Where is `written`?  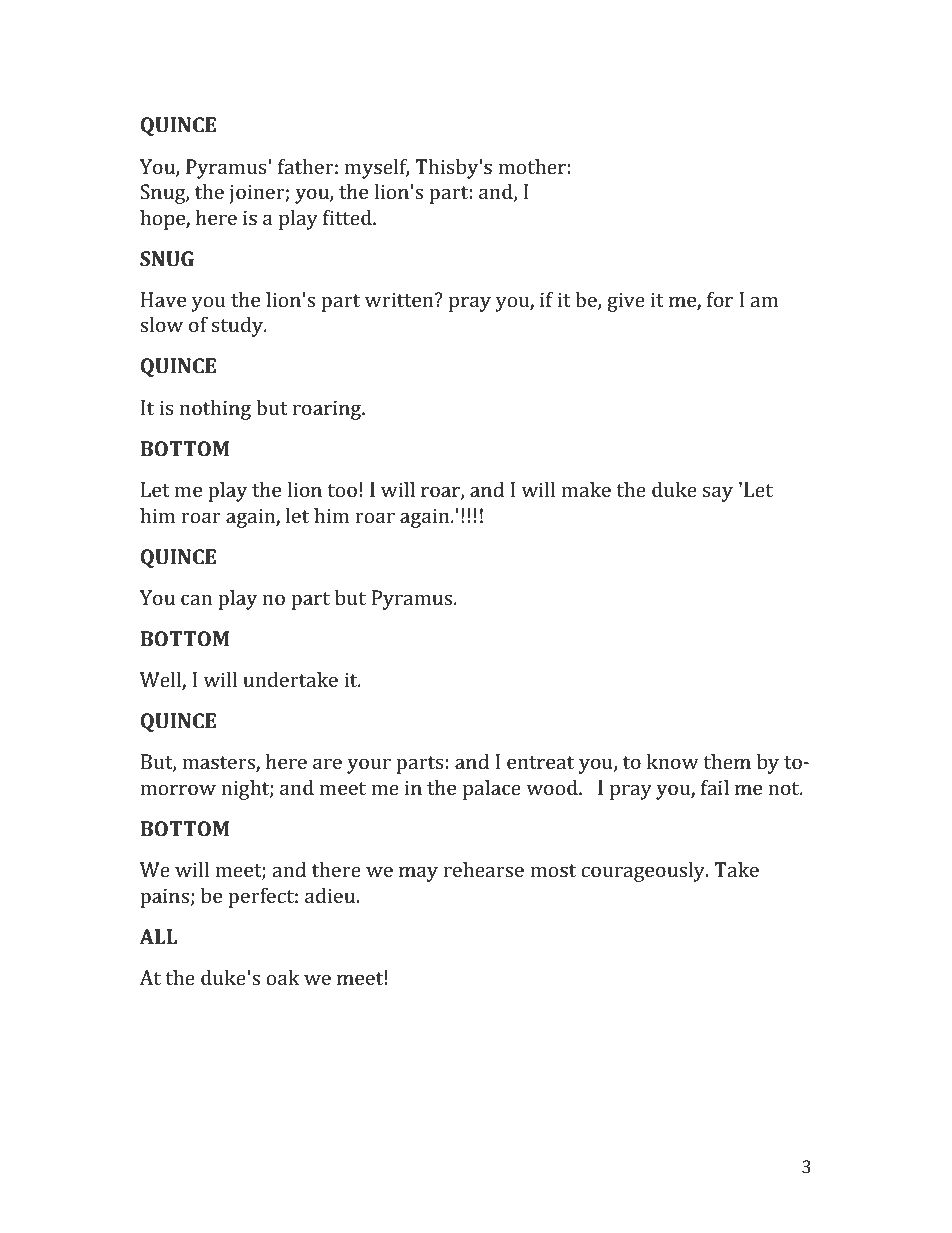 written is located at coordinates (400, 299).
